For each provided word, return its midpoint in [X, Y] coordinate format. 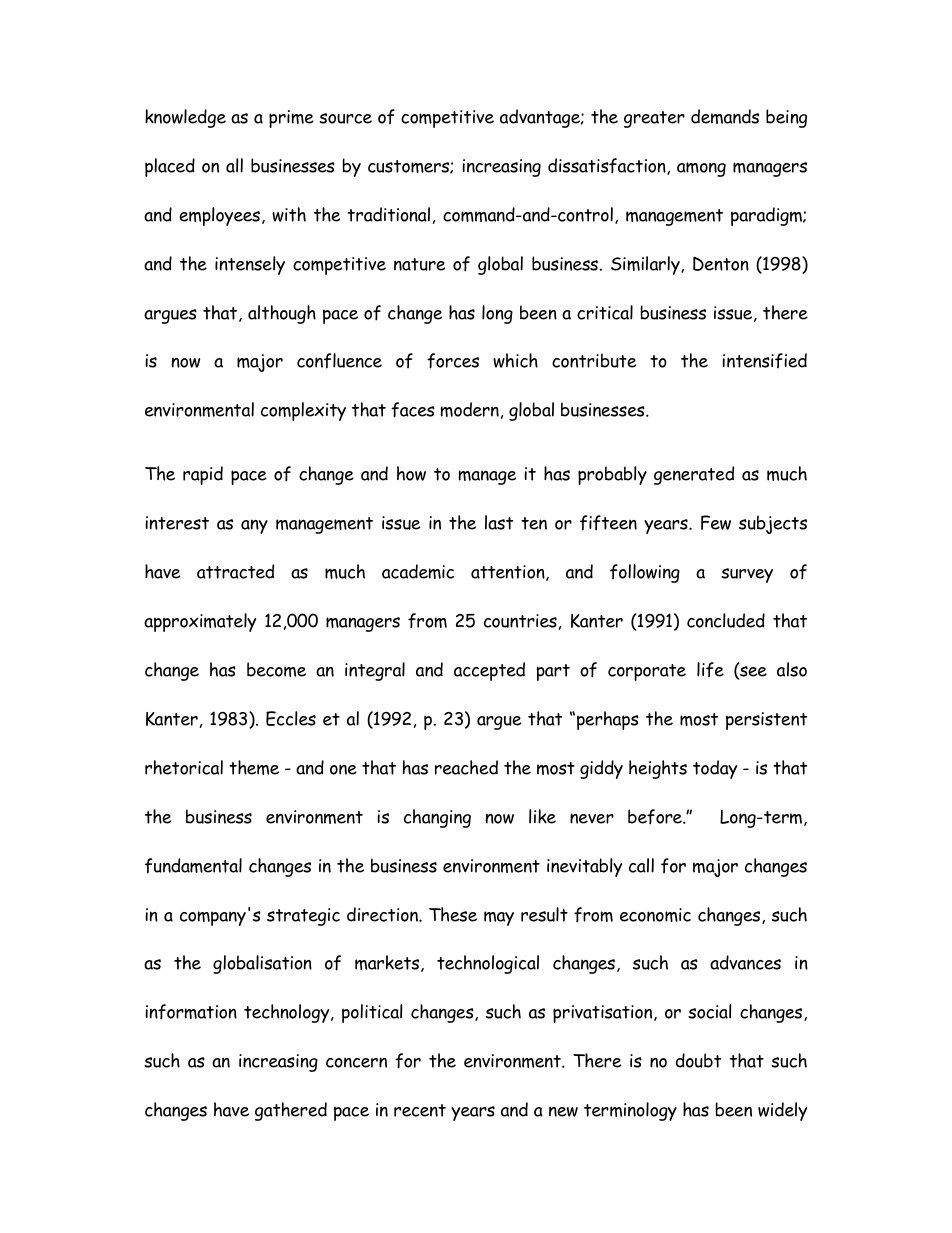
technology [288, 1013]
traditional [388, 214]
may [499, 918]
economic [655, 915]
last [499, 522]
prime [291, 119]
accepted [489, 671]
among [701, 169]
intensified [764, 360]
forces [453, 361]
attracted [235, 571]
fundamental [193, 866]
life [710, 669]
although [282, 314]
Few [716, 522]
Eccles [291, 718]
